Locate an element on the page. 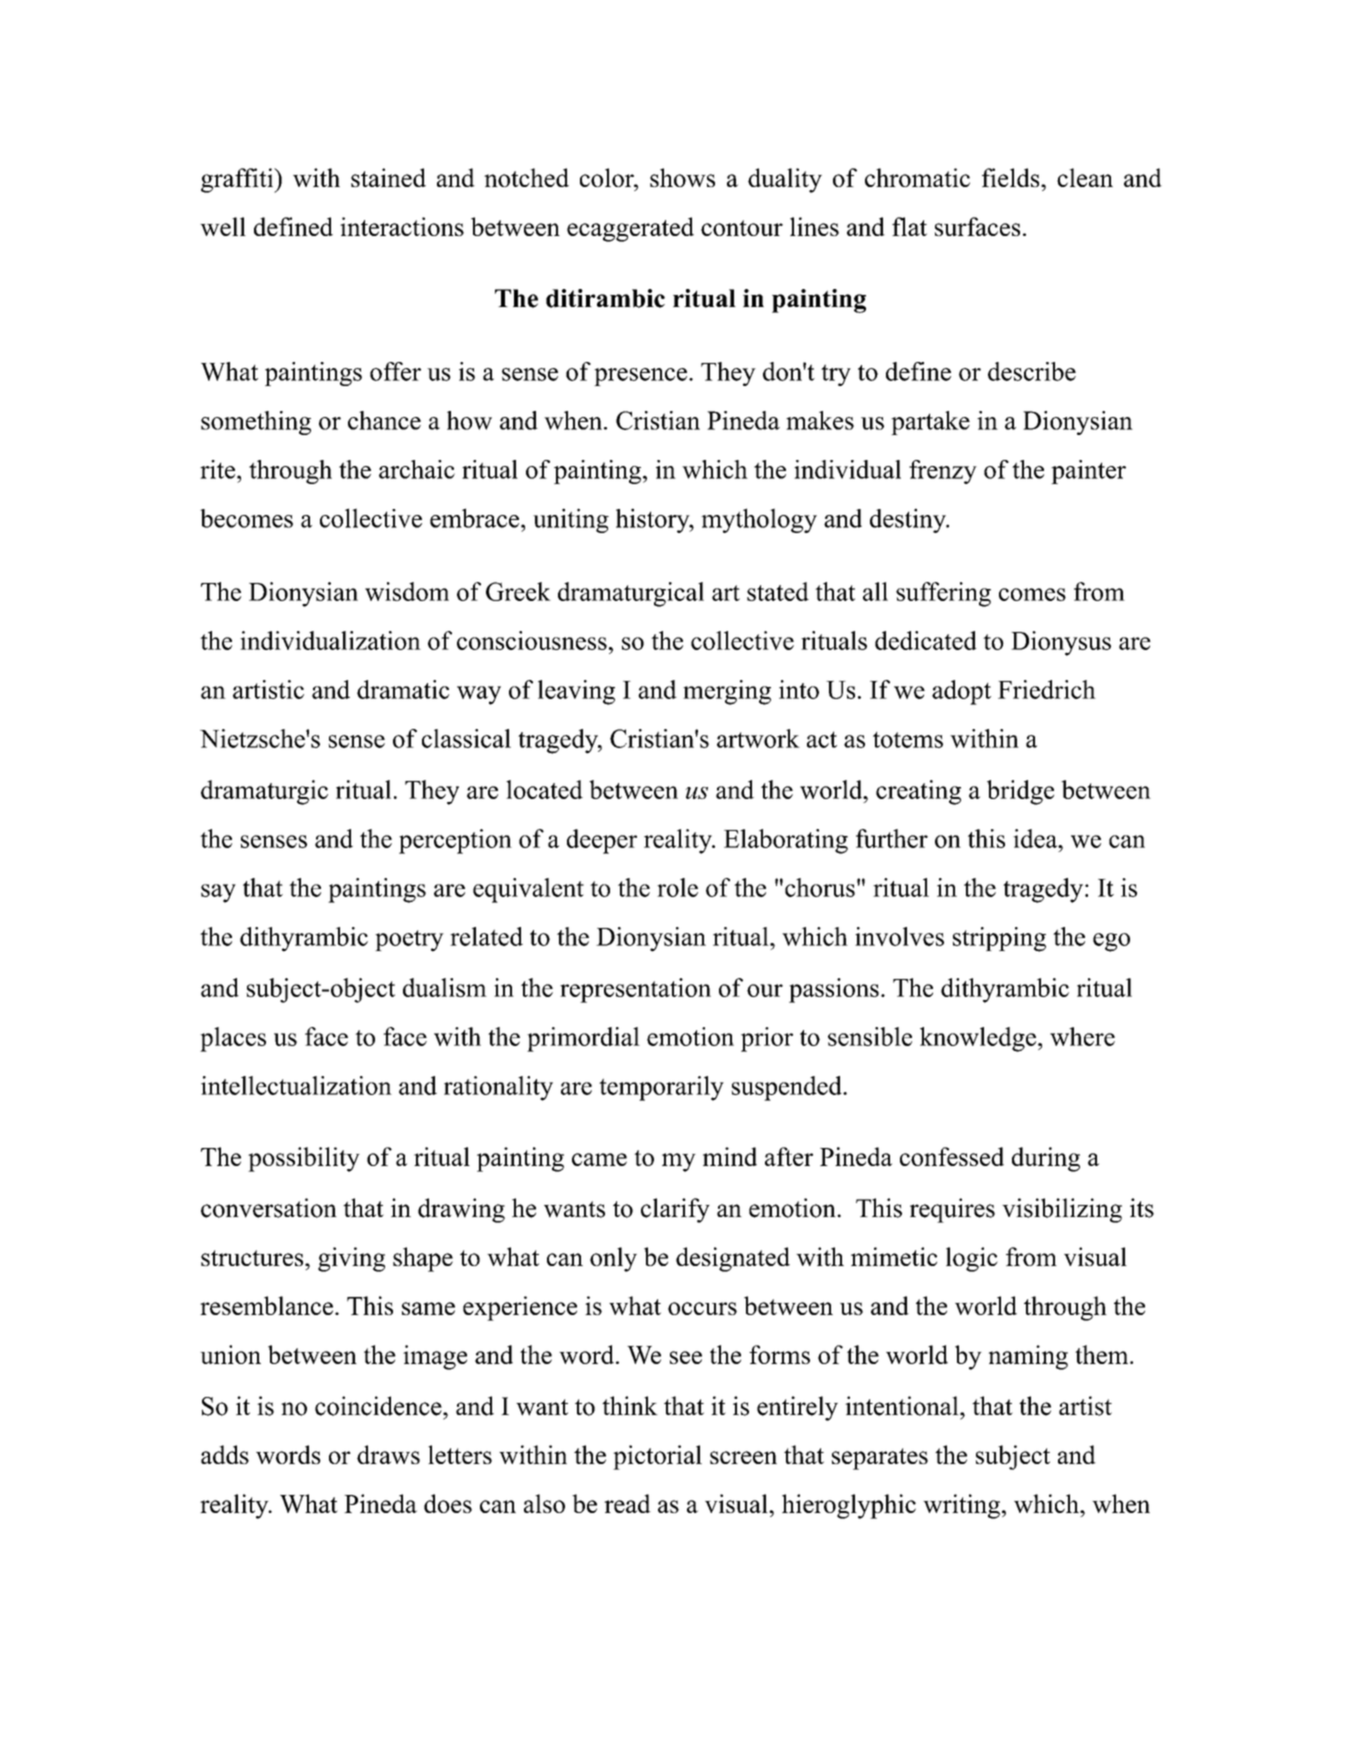  interactions is located at coordinates (402, 226).
